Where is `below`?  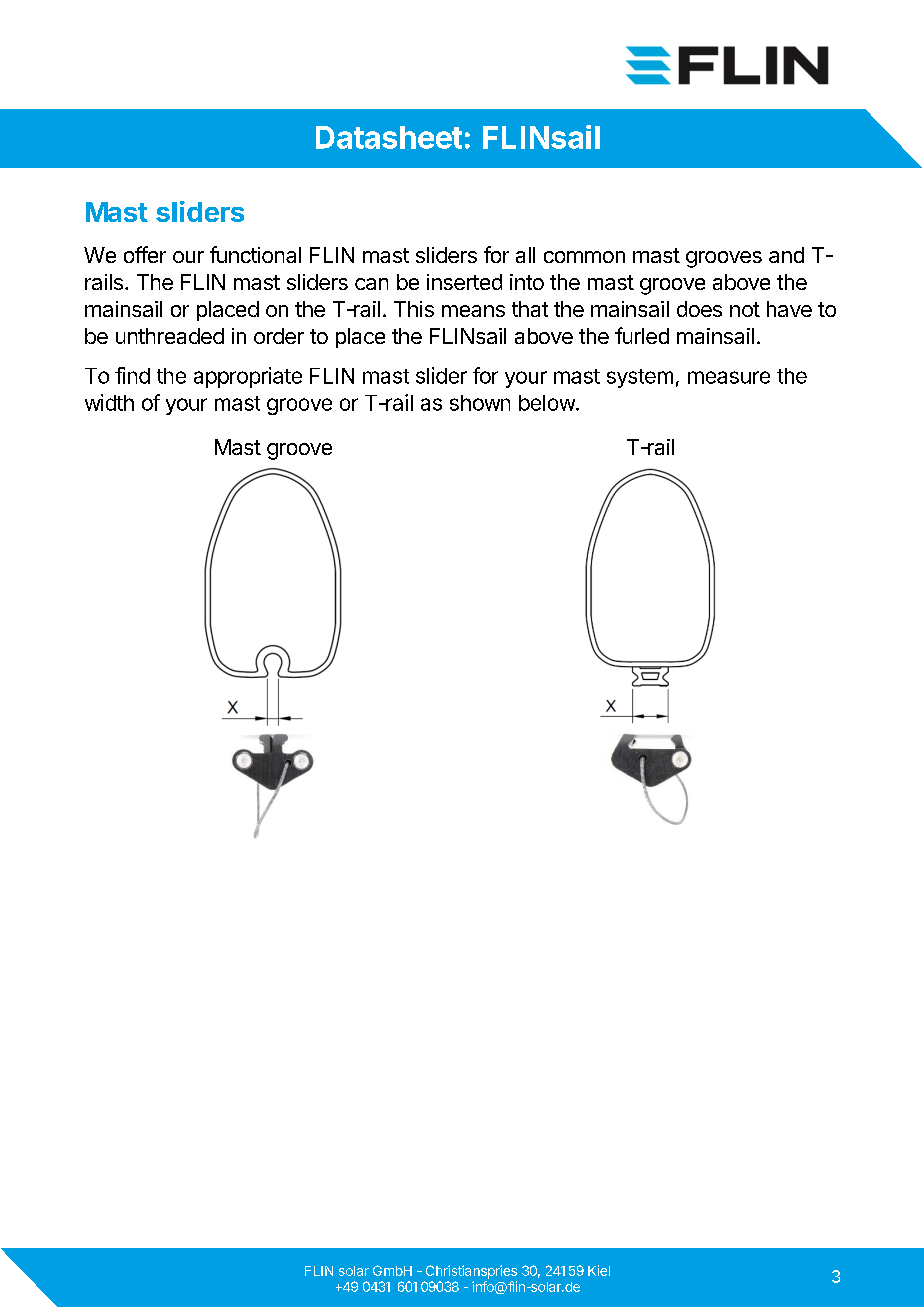 below is located at coordinates (548, 403).
